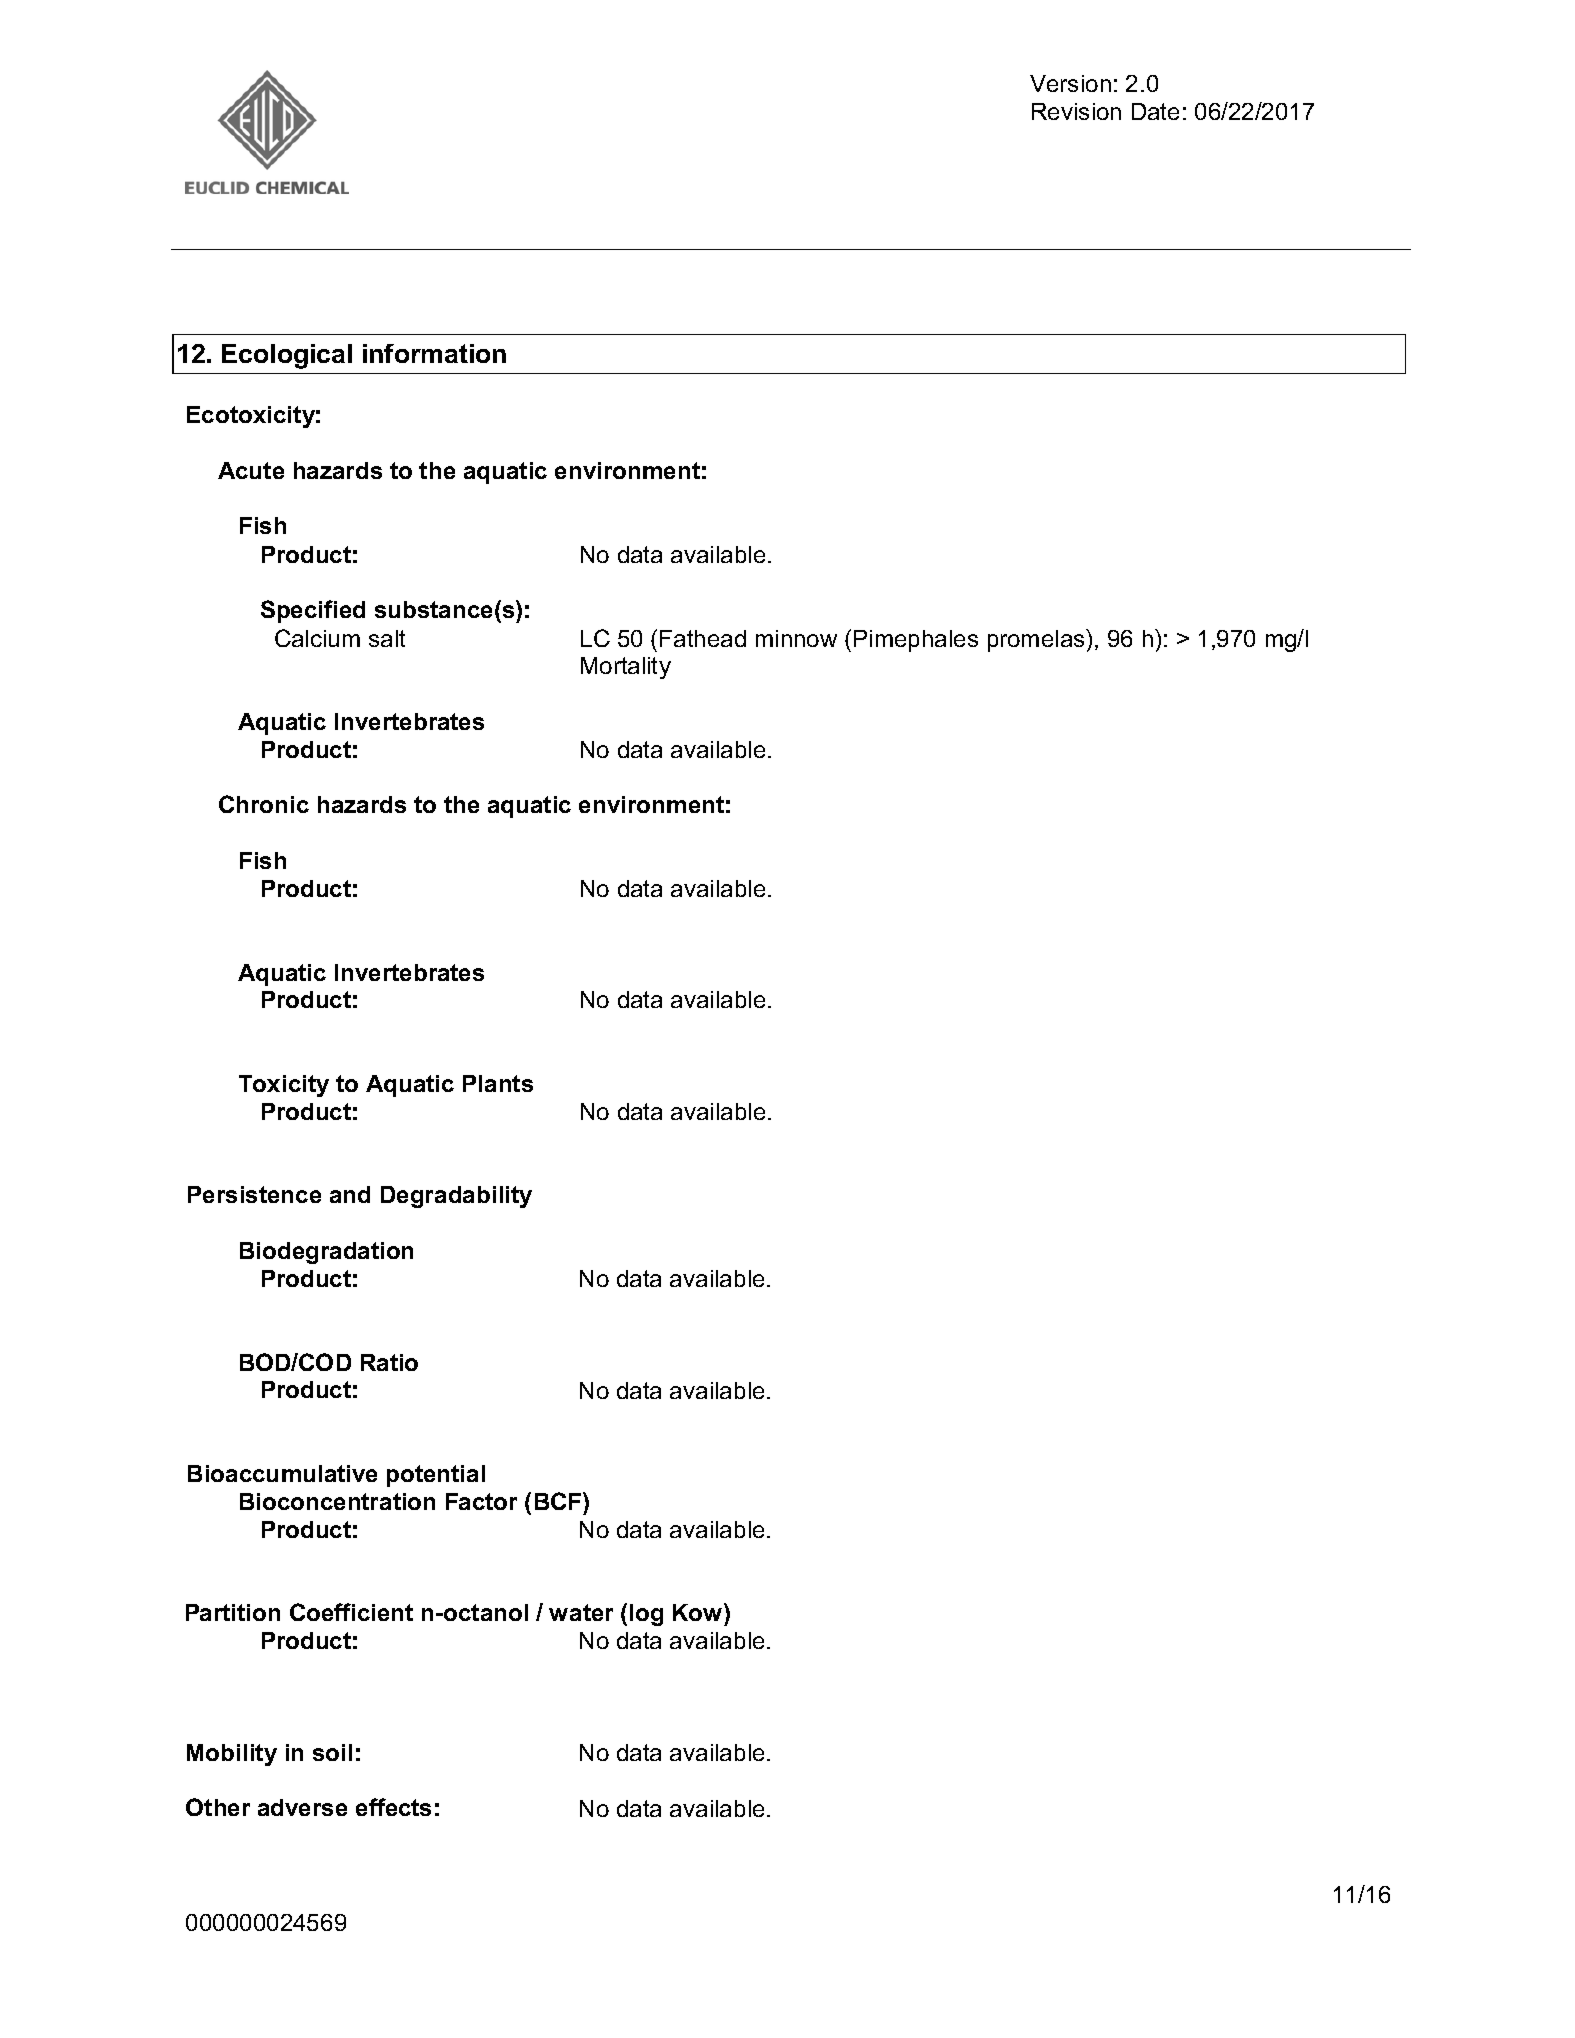 The width and height of the screenshot is (1575, 2038). Describe the element at coordinates (626, 668) in the screenshot. I see `Mortality` at that location.
